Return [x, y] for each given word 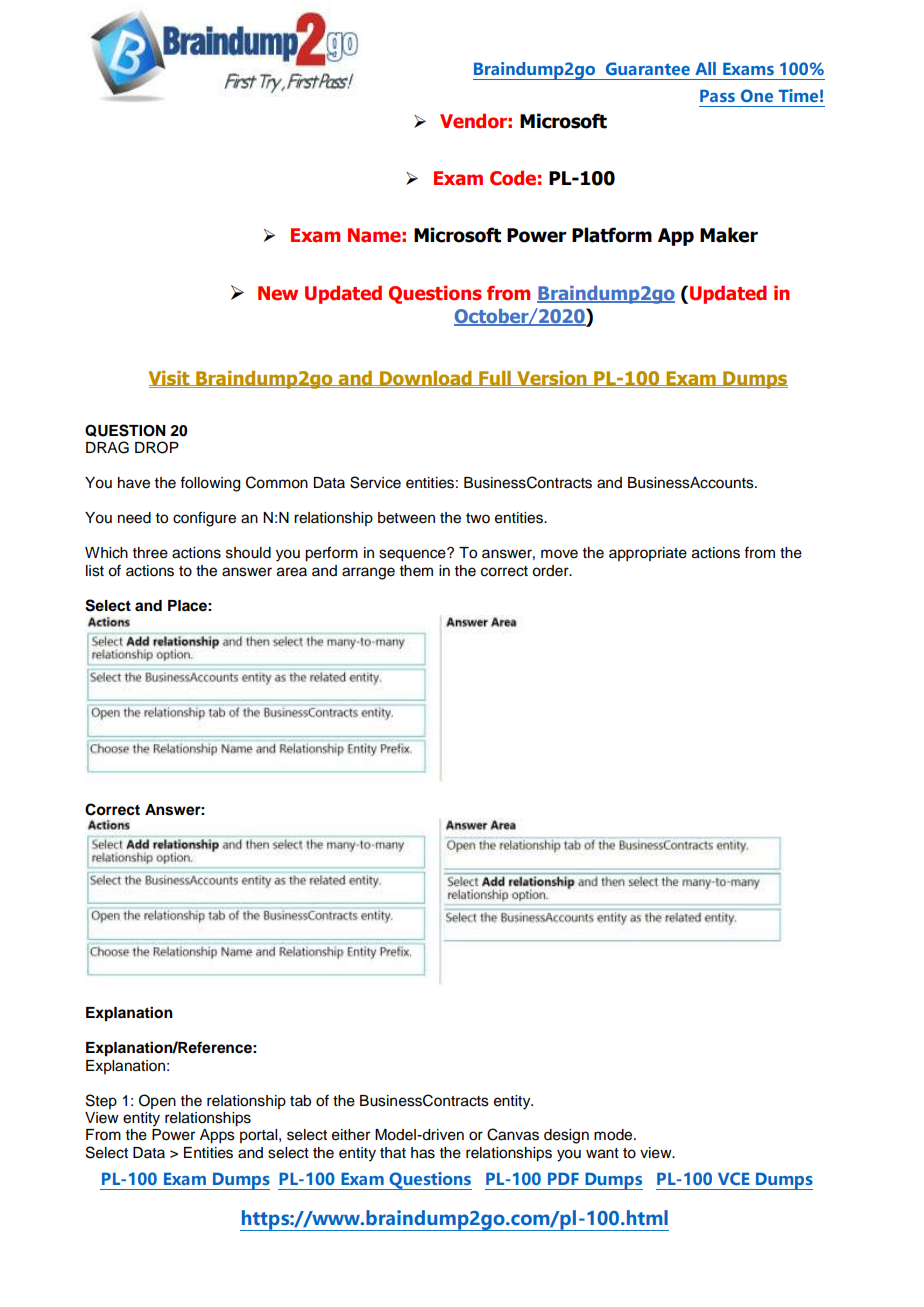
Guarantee [648, 68]
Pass [717, 95]
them [416, 571]
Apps [217, 1136]
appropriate [648, 554]
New [278, 293]
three [150, 553]
